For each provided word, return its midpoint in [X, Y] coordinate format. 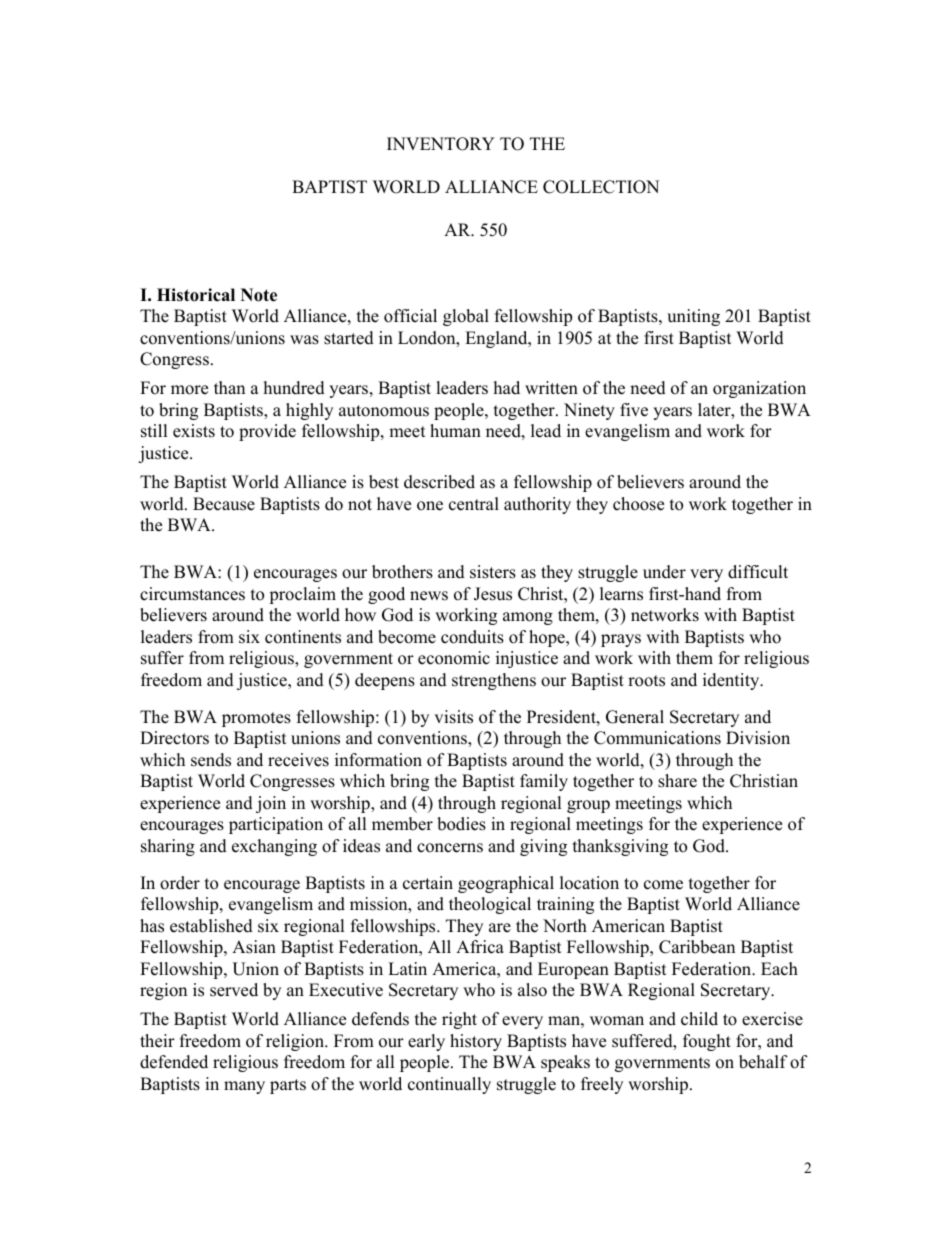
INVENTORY [441, 144]
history [476, 1042]
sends [211, 760]
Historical [196, 295]
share [677, 781]
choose [638, 504]
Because [224, 504]
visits [453, 717]
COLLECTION [601, 187]
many [244, 1087]
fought [707, 1042]
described [439, 482]
